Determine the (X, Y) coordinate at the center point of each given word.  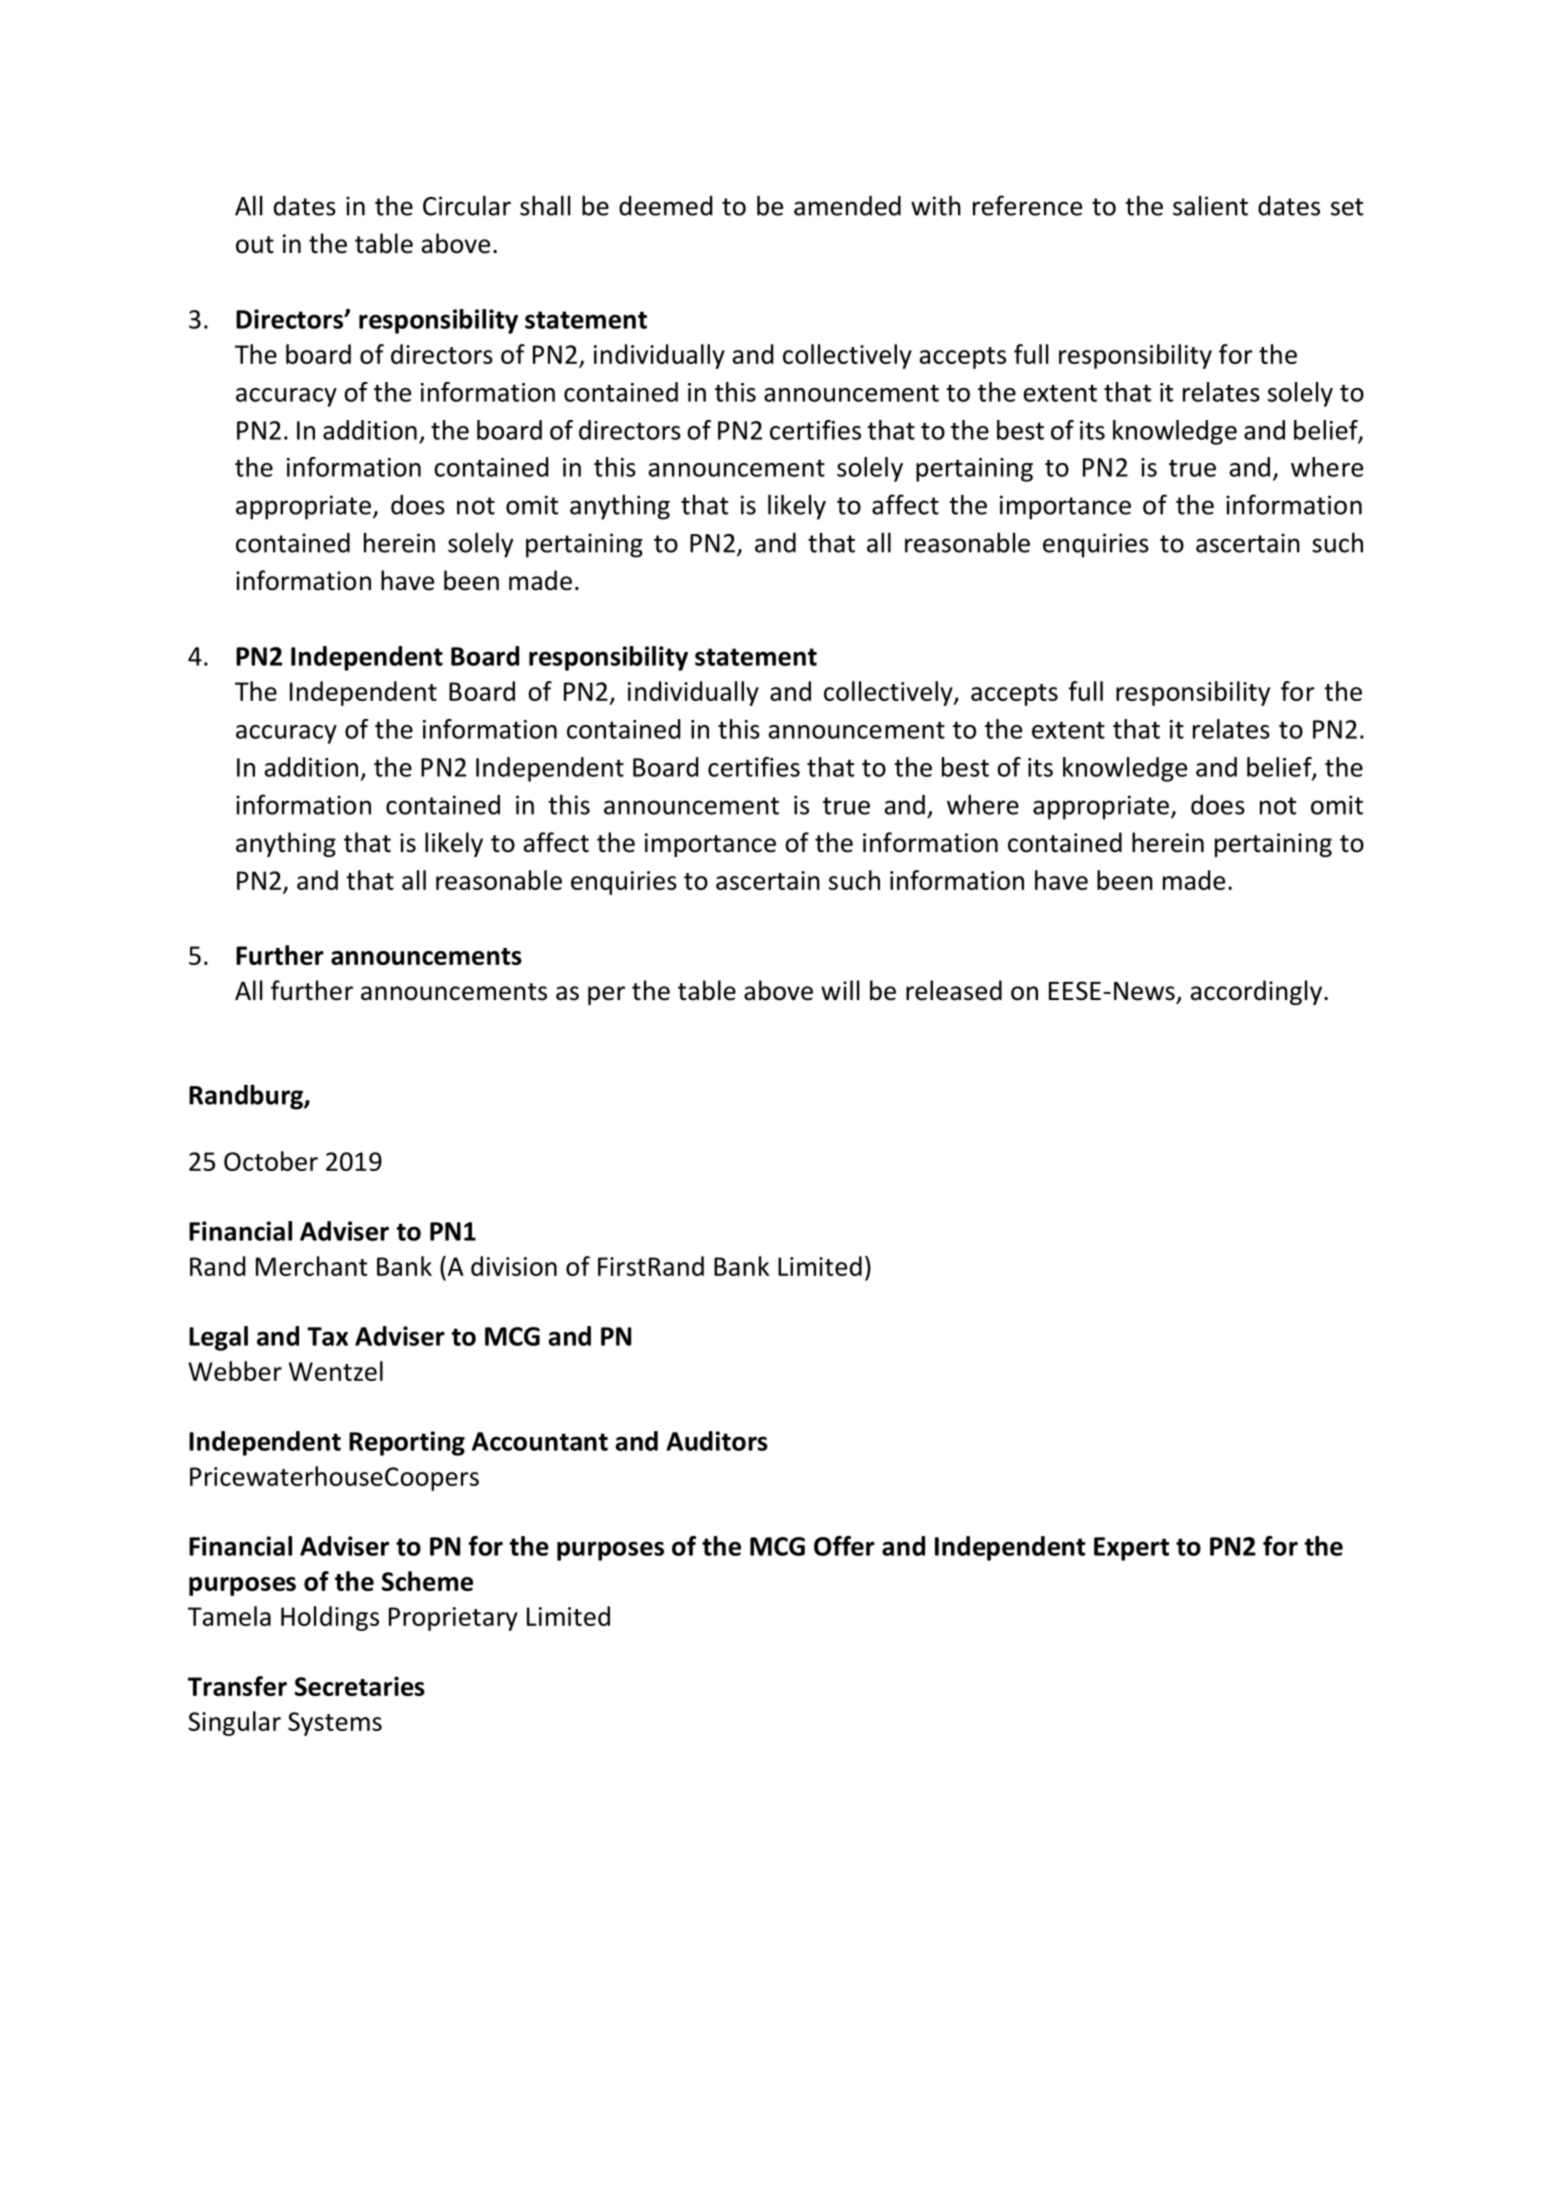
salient (1210, 205)
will (840, 990)
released (954, 990)
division (514, 1266)
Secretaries (360, 1686)
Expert (1131, 1549)
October (271, 1161)
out (255, 245)
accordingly (1256, 992)
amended (847, 206)
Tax (327, 1336)
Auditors (717, 1441)
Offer (844, 1546)
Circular (467, 205)
